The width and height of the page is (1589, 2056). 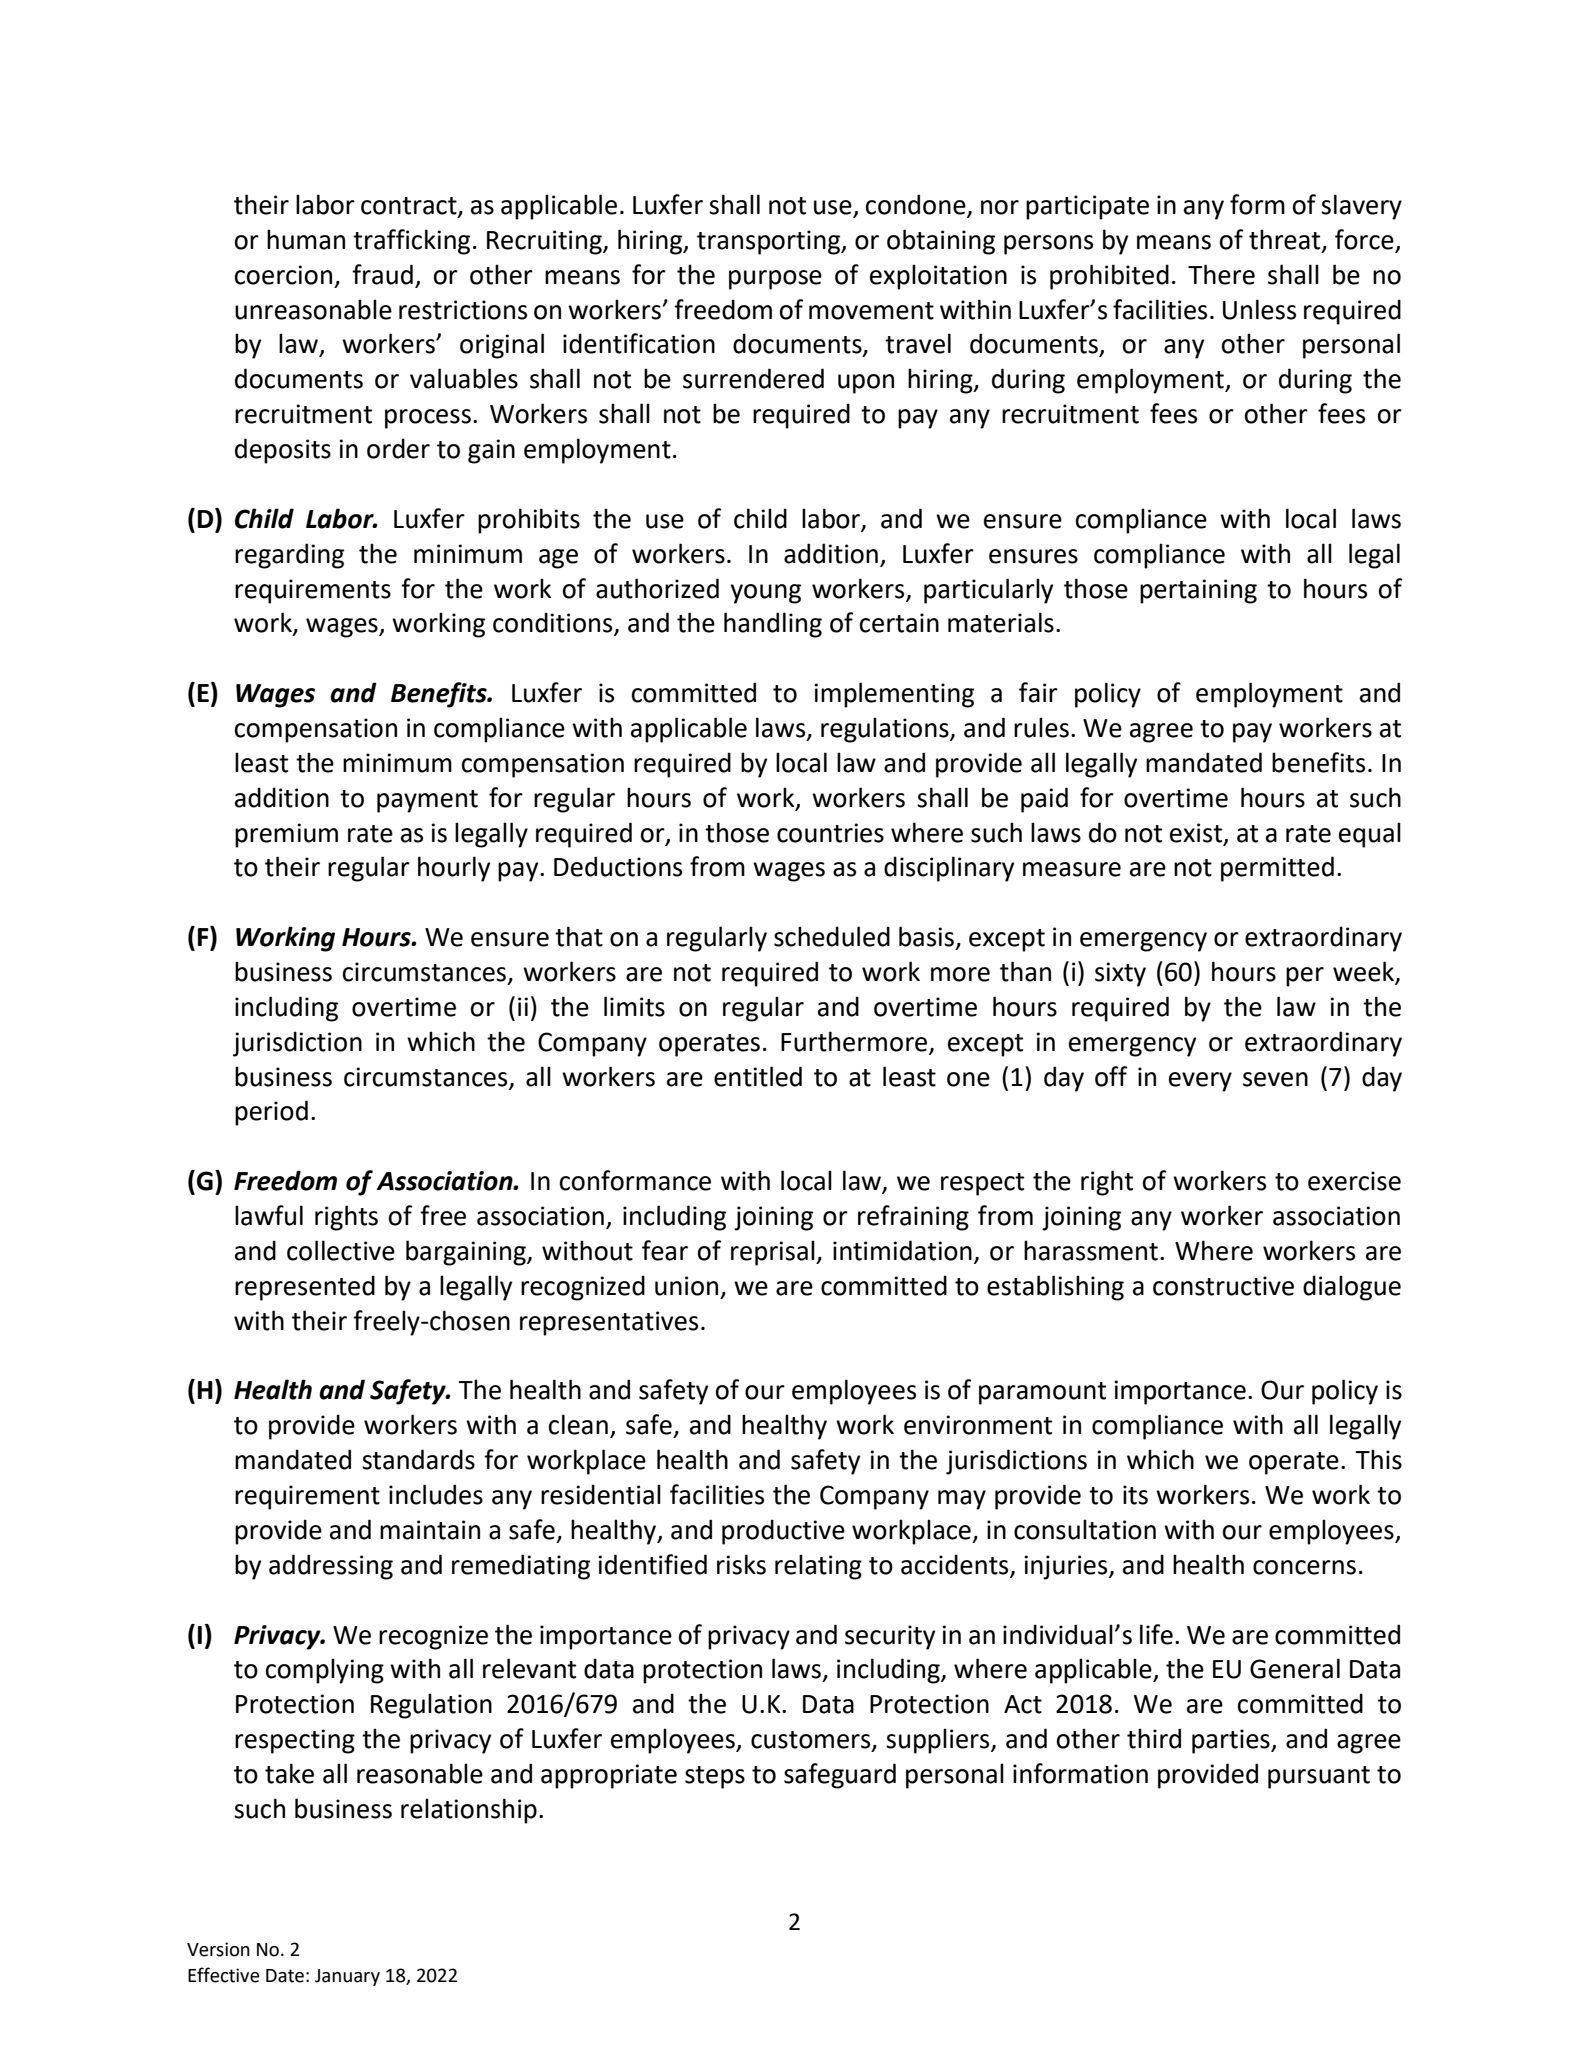 What do you see at coordinates (382, 274) in the page?
I see `fraud` at bounding box center [382, 274].
